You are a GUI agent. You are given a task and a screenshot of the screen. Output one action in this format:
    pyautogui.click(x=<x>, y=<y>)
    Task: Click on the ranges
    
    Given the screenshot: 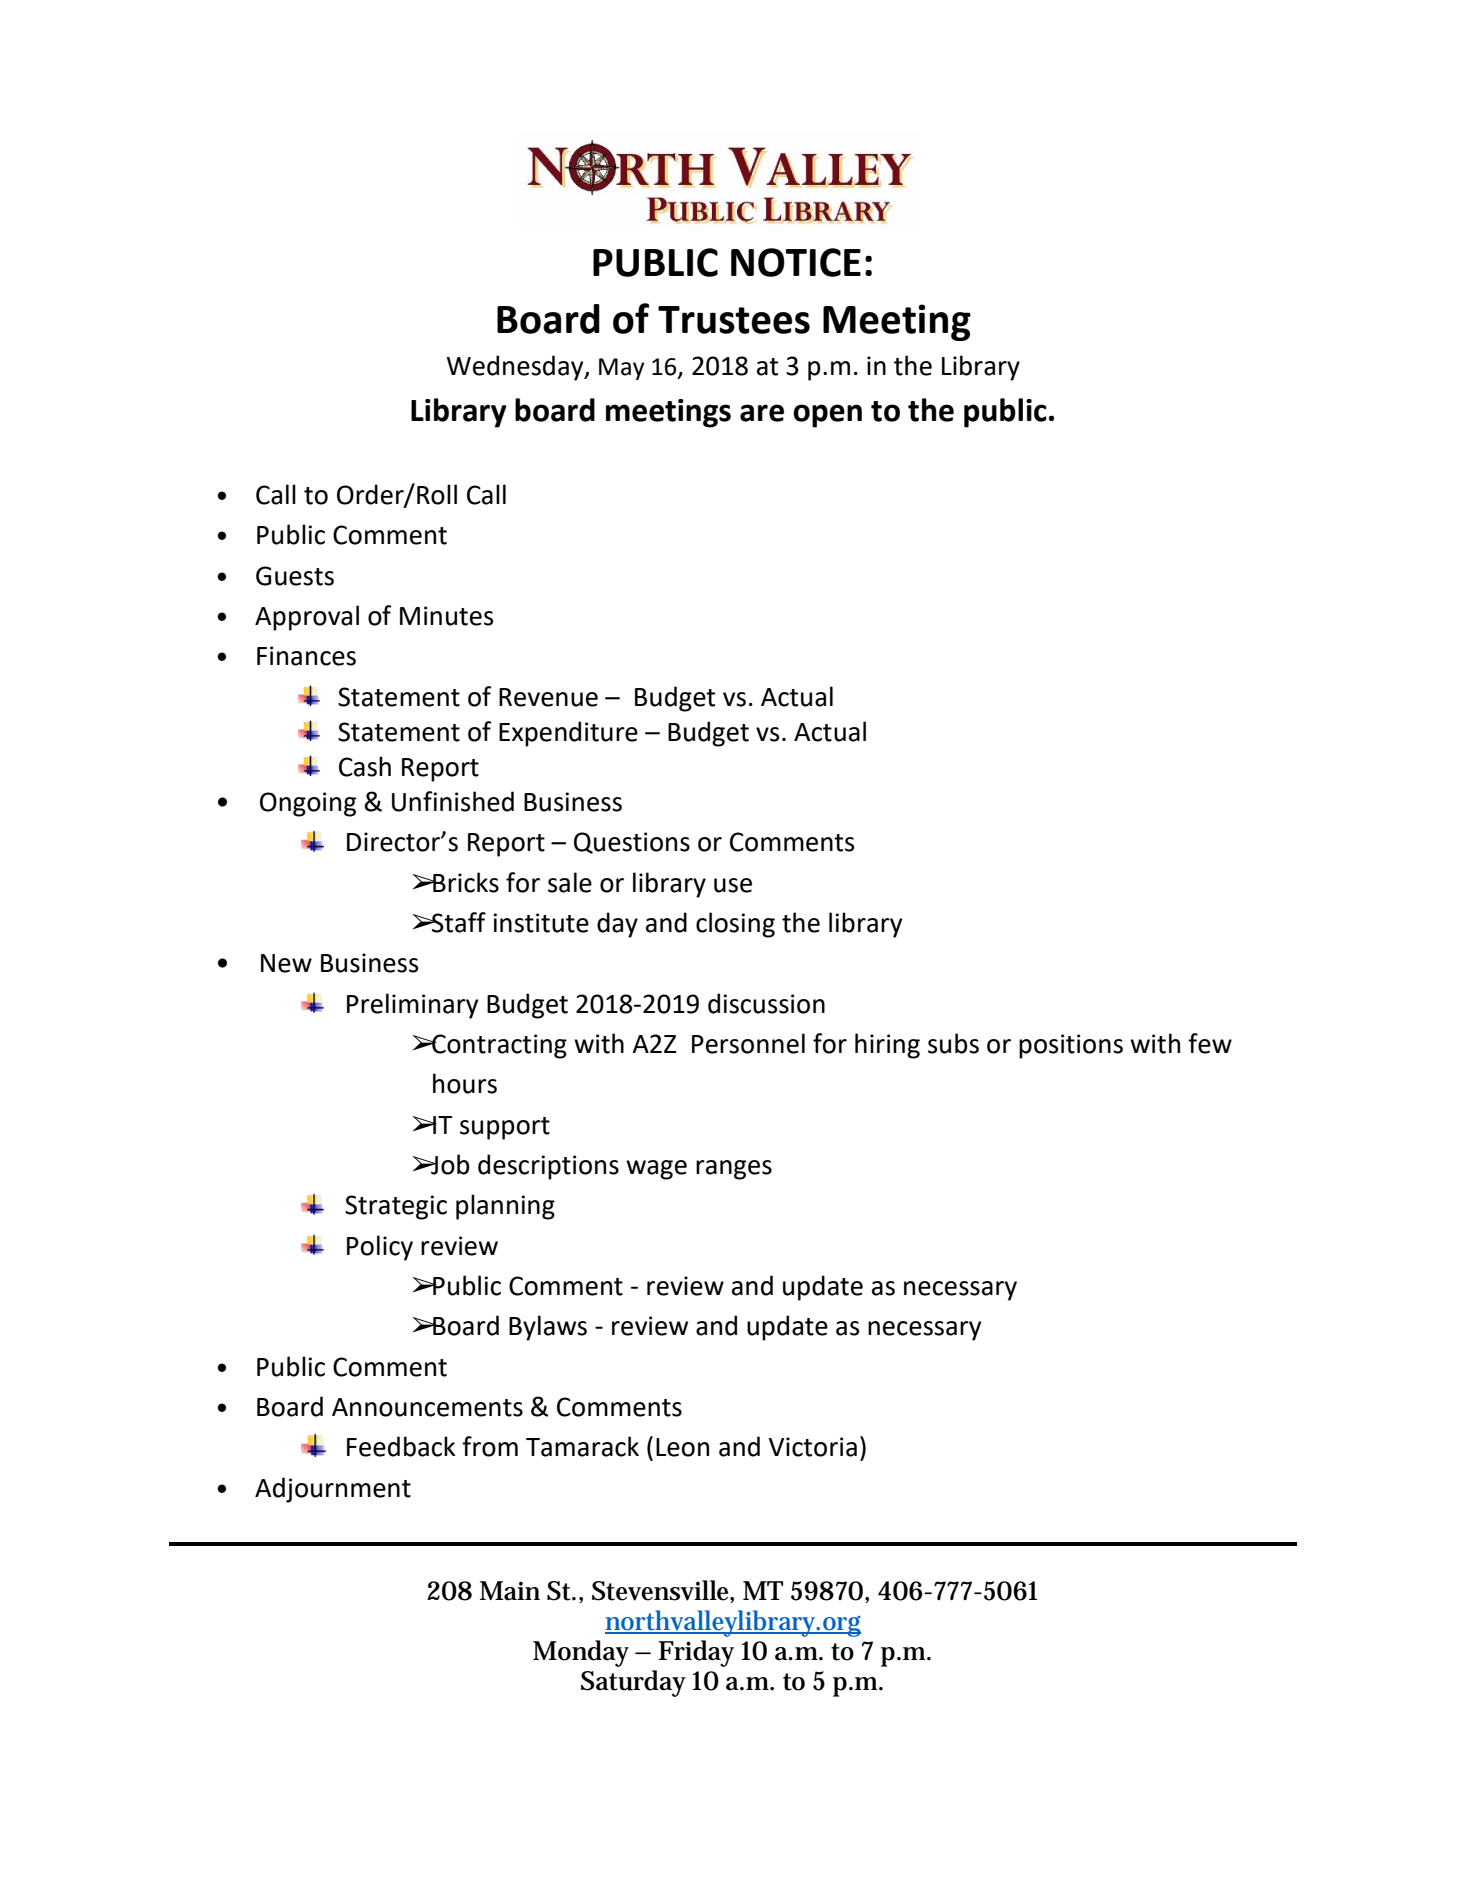 What is the action you would take?
    pyautogui.click(x=734, y=1170)
